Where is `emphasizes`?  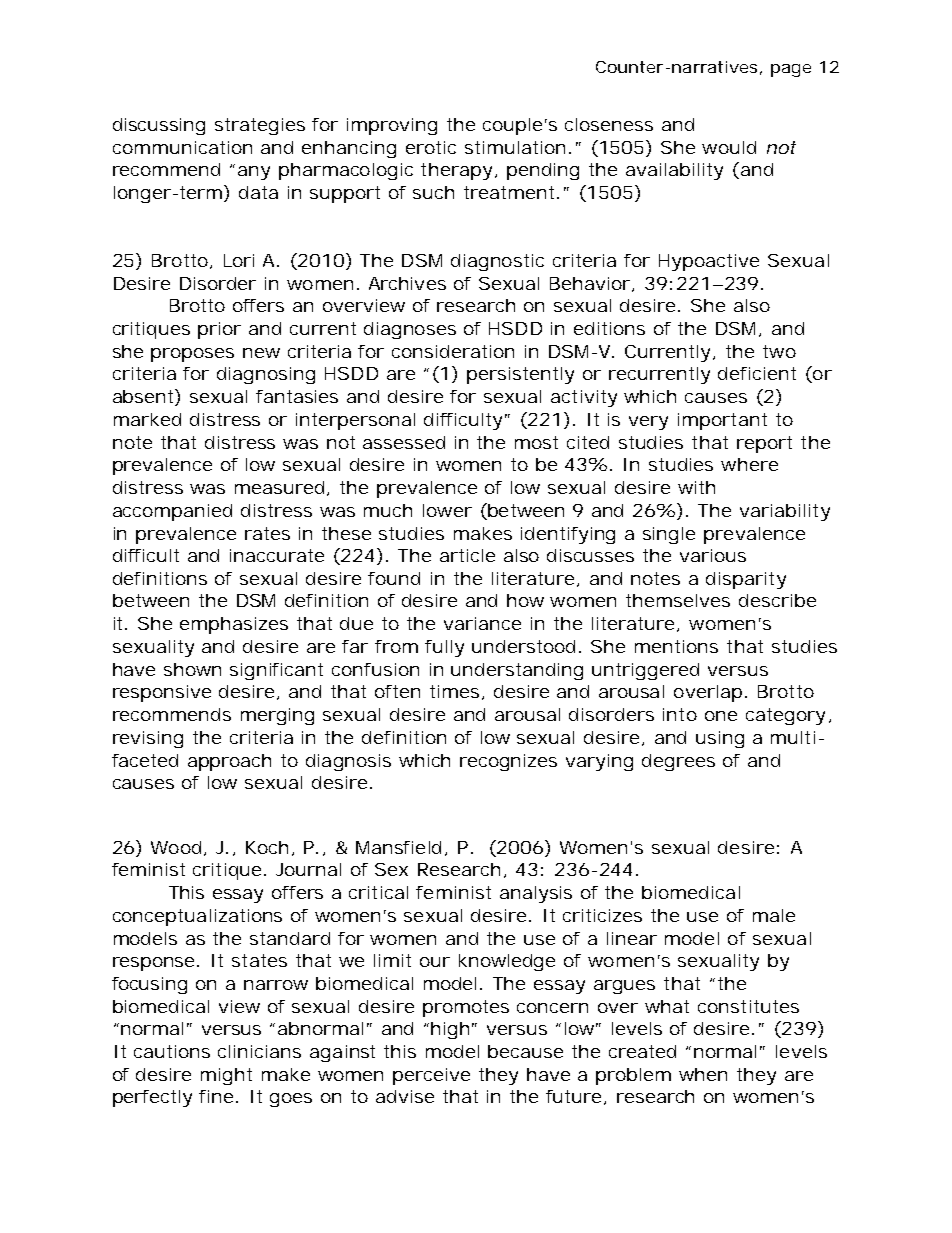 emphasizes is located at coordinates (234, 625).
